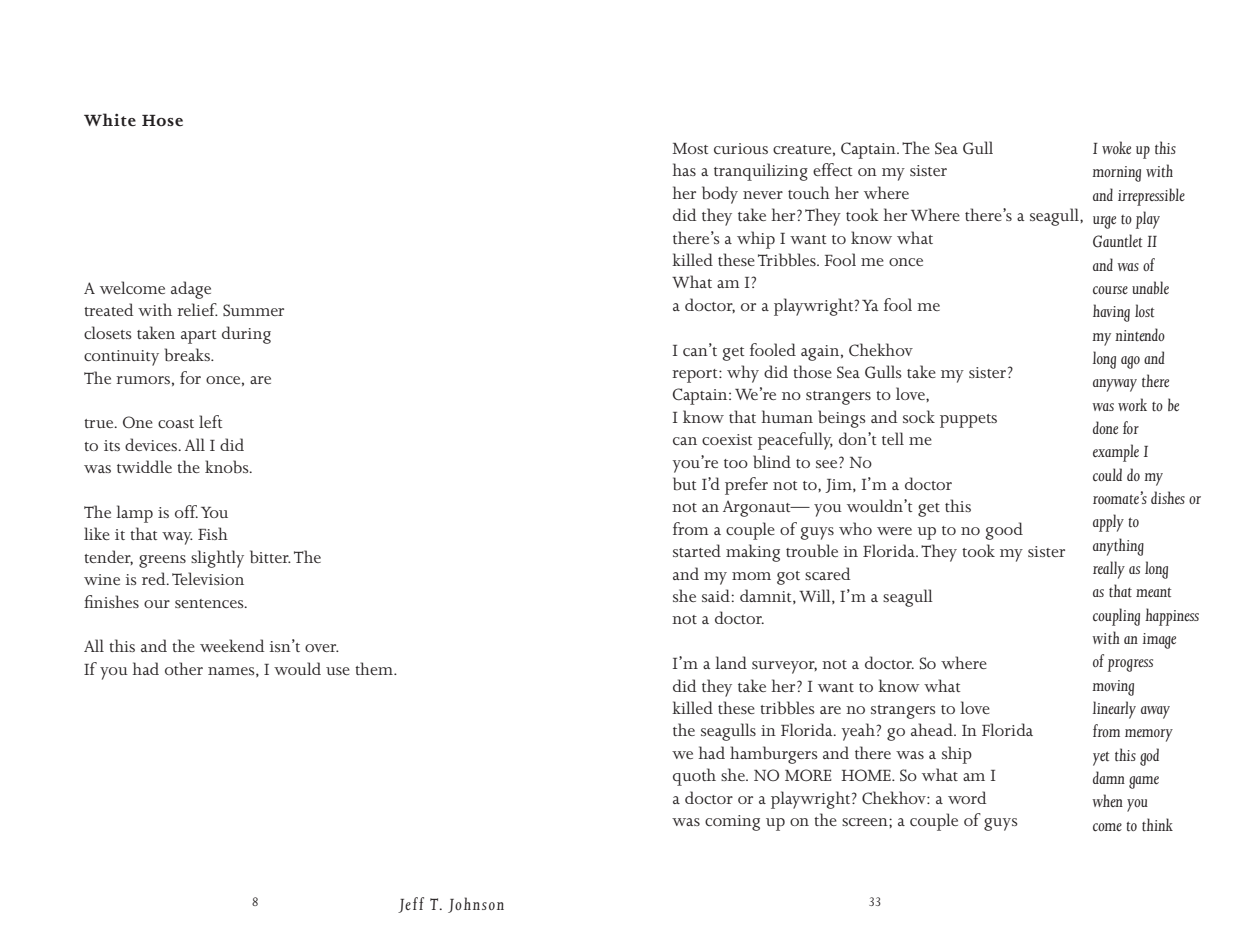 This screenshot has width=1233, height=952. I want to click on woke, so click(1116, 147).
